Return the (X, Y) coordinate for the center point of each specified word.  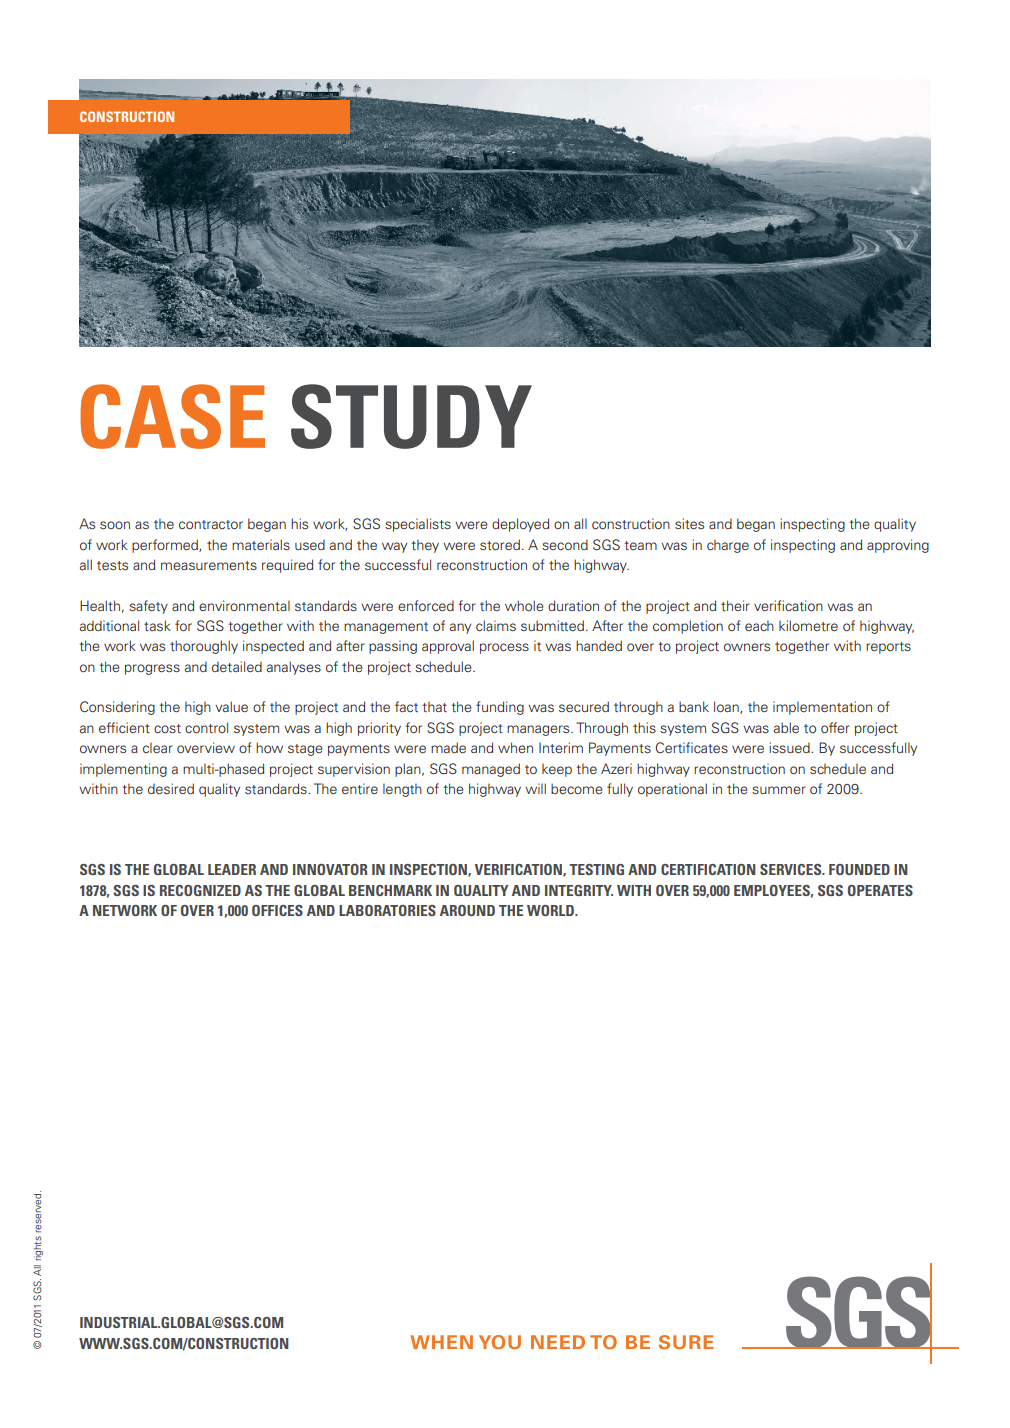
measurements (209, 565)
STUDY (411, 416)
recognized (200, 890)
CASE (172, 416)
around (467, 910)
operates (880, 890)
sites (689, 523)
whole (524, 605)
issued (790, 747)
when (515, 747)
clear (158, 747)
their (735, 605)
